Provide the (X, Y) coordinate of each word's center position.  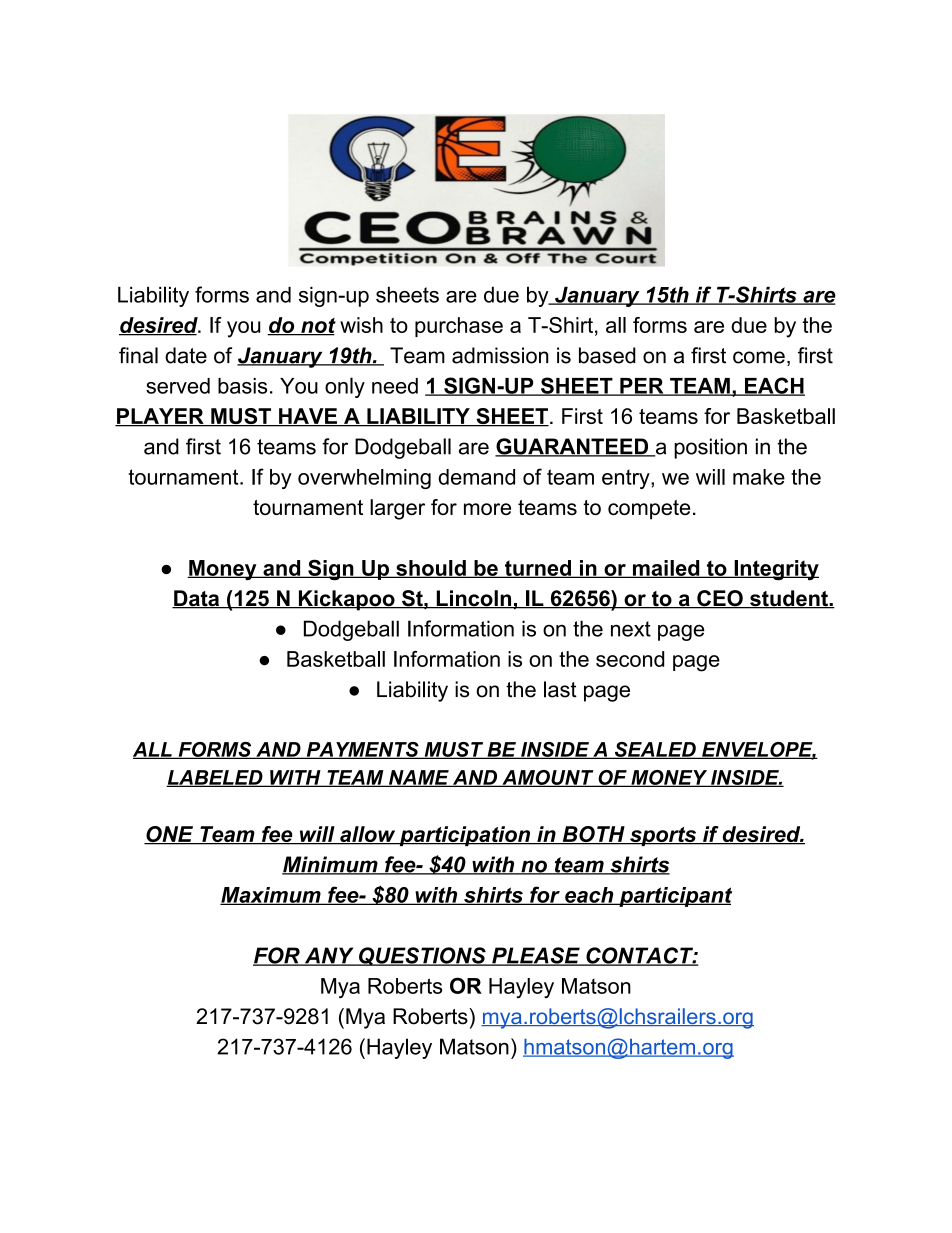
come (759, 357)
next (631, 629)
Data (197, 599)
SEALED (655, 750)
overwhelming (364, 479)
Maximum (271, 896)
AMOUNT (548, 778)
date (186, 355)
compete (649, 510)
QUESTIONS (422, 956)
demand (476, 477)
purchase (459, 327)
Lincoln (474, 599)
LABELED (215, 778)
